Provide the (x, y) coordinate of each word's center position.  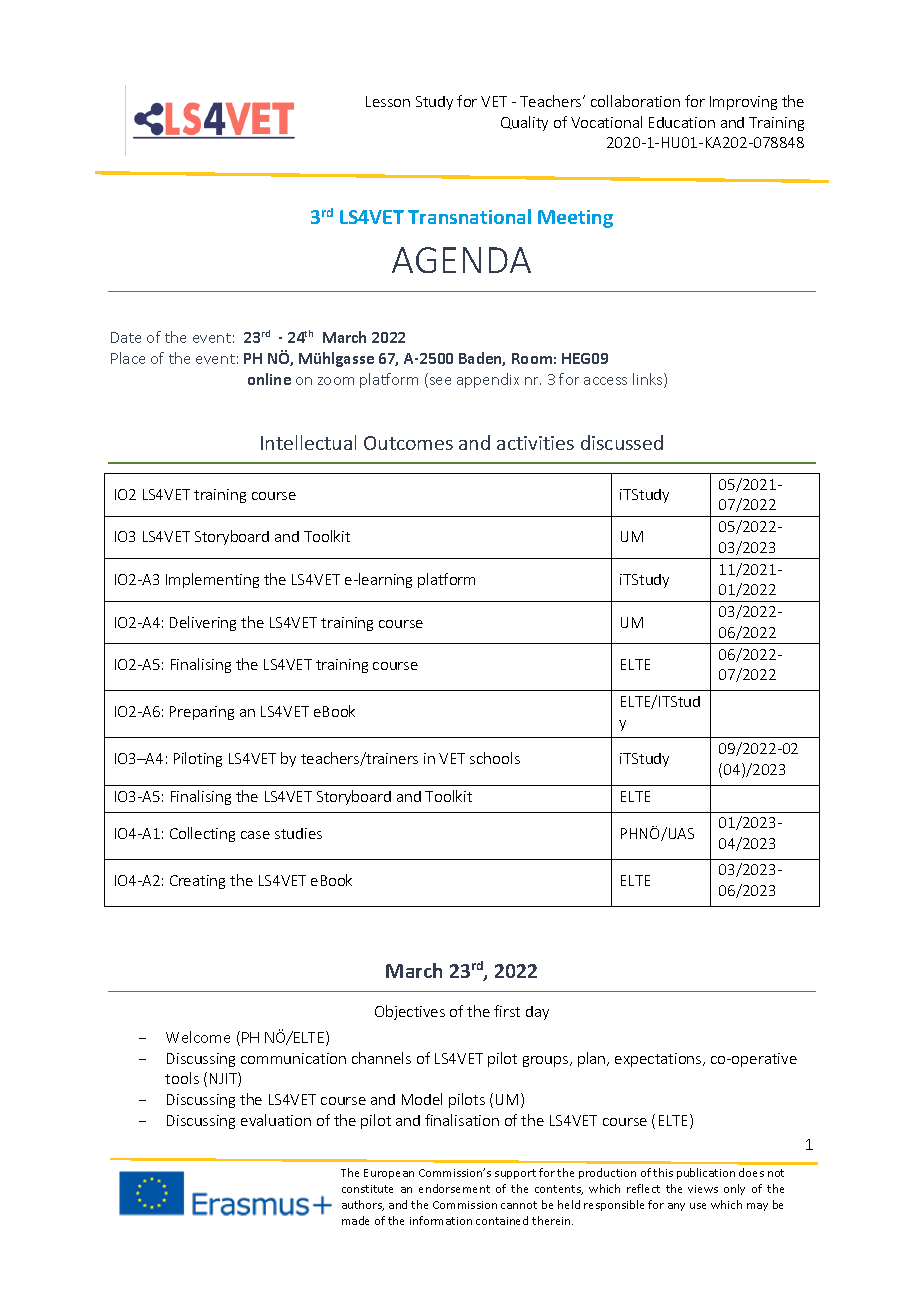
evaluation (276, 1120)
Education (682, 122)
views (703, 1189)
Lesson (388, 101)
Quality (524, 123)
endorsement (454, 1188)
